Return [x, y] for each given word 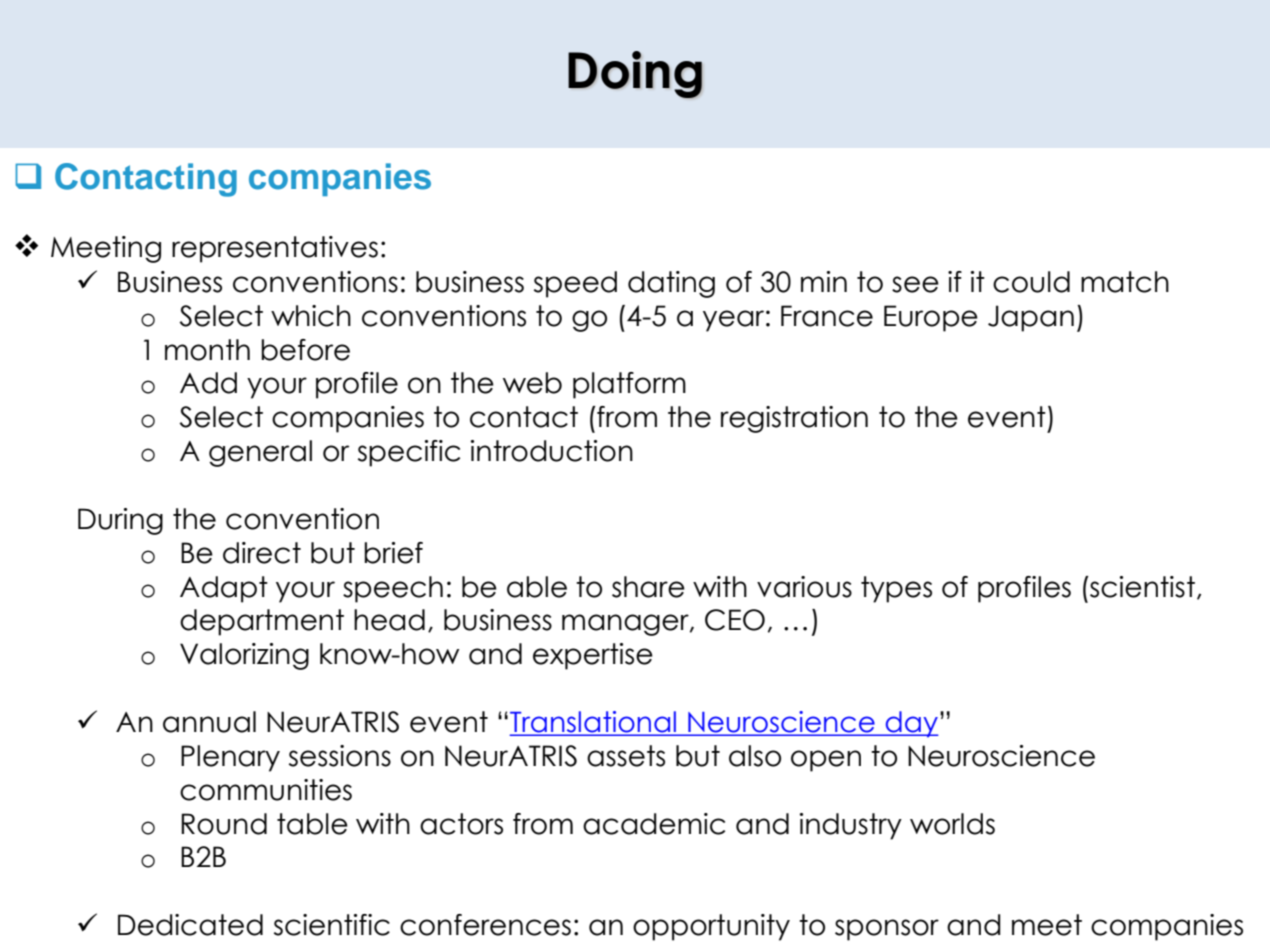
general [260, 453]
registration [794, 419]
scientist [1141, 587]
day [911, 724]
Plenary [230, 758]
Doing [635, 74]
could [1031, 282]
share [648, 587]
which [311, 316]
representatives [275, 249]
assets [626, 756]
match [1125, 282]
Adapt [224, 589]
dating [671, 284]
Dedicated [190, 925]
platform [629, 385]
